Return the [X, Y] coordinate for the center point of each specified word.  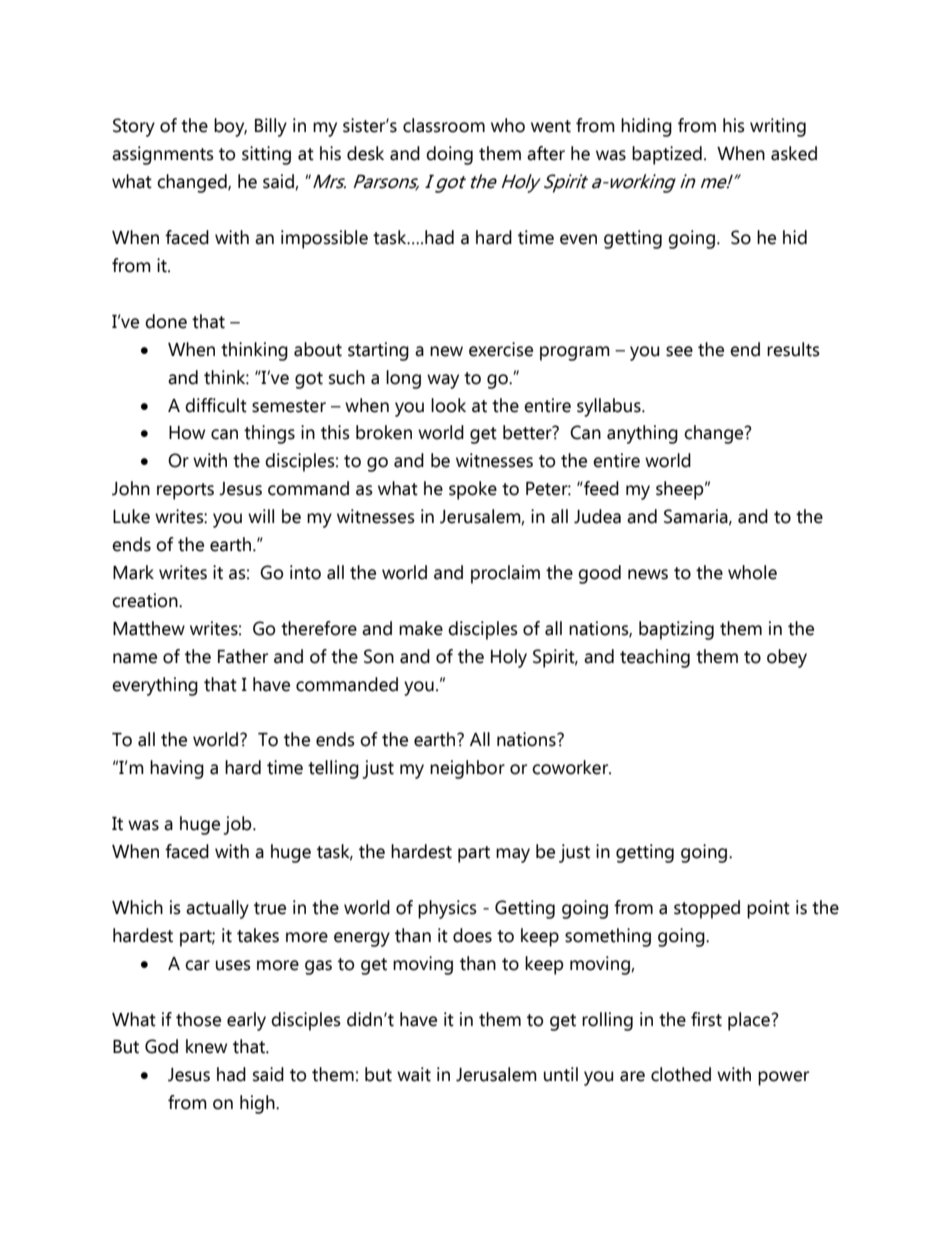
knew [206, 1046]
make [421, 628]
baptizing [676, 630]
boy [230, 127]
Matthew [149, 628]
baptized [667, 155]
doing [449, 155]
